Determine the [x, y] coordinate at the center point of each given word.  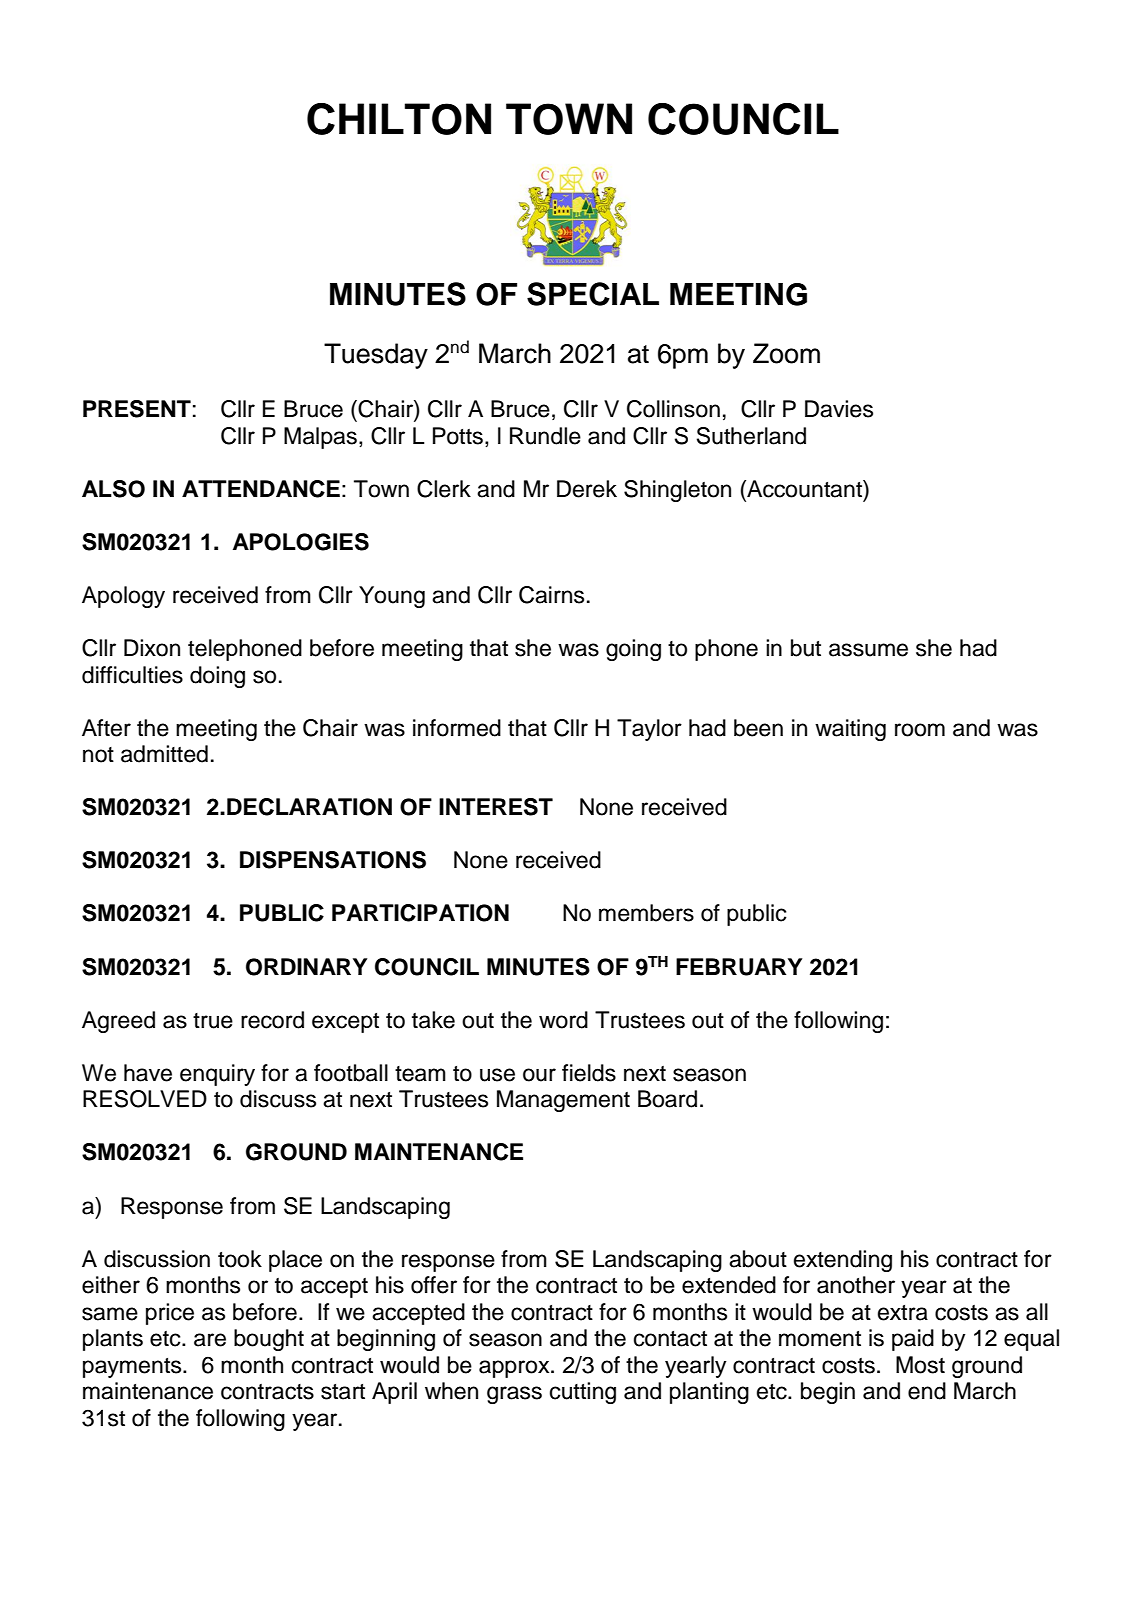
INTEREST [496, 807]
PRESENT [137, 409]
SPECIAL [593, 294]
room [920, 730]
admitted [164, 754]
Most [920, 1365]
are [210, 1340]
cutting [583, 1393]
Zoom [786, 353]
